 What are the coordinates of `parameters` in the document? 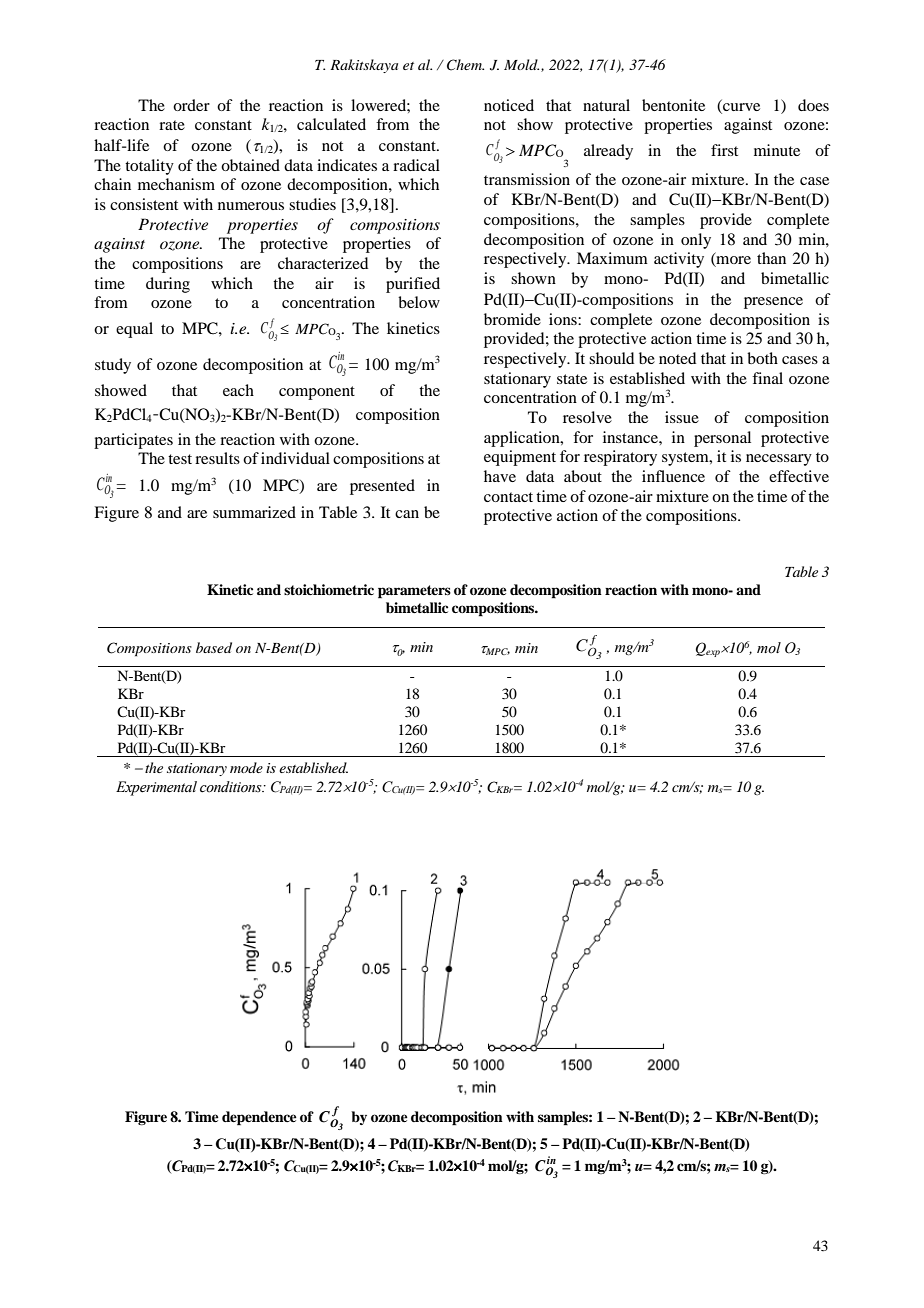 It's located at (414, 592).
